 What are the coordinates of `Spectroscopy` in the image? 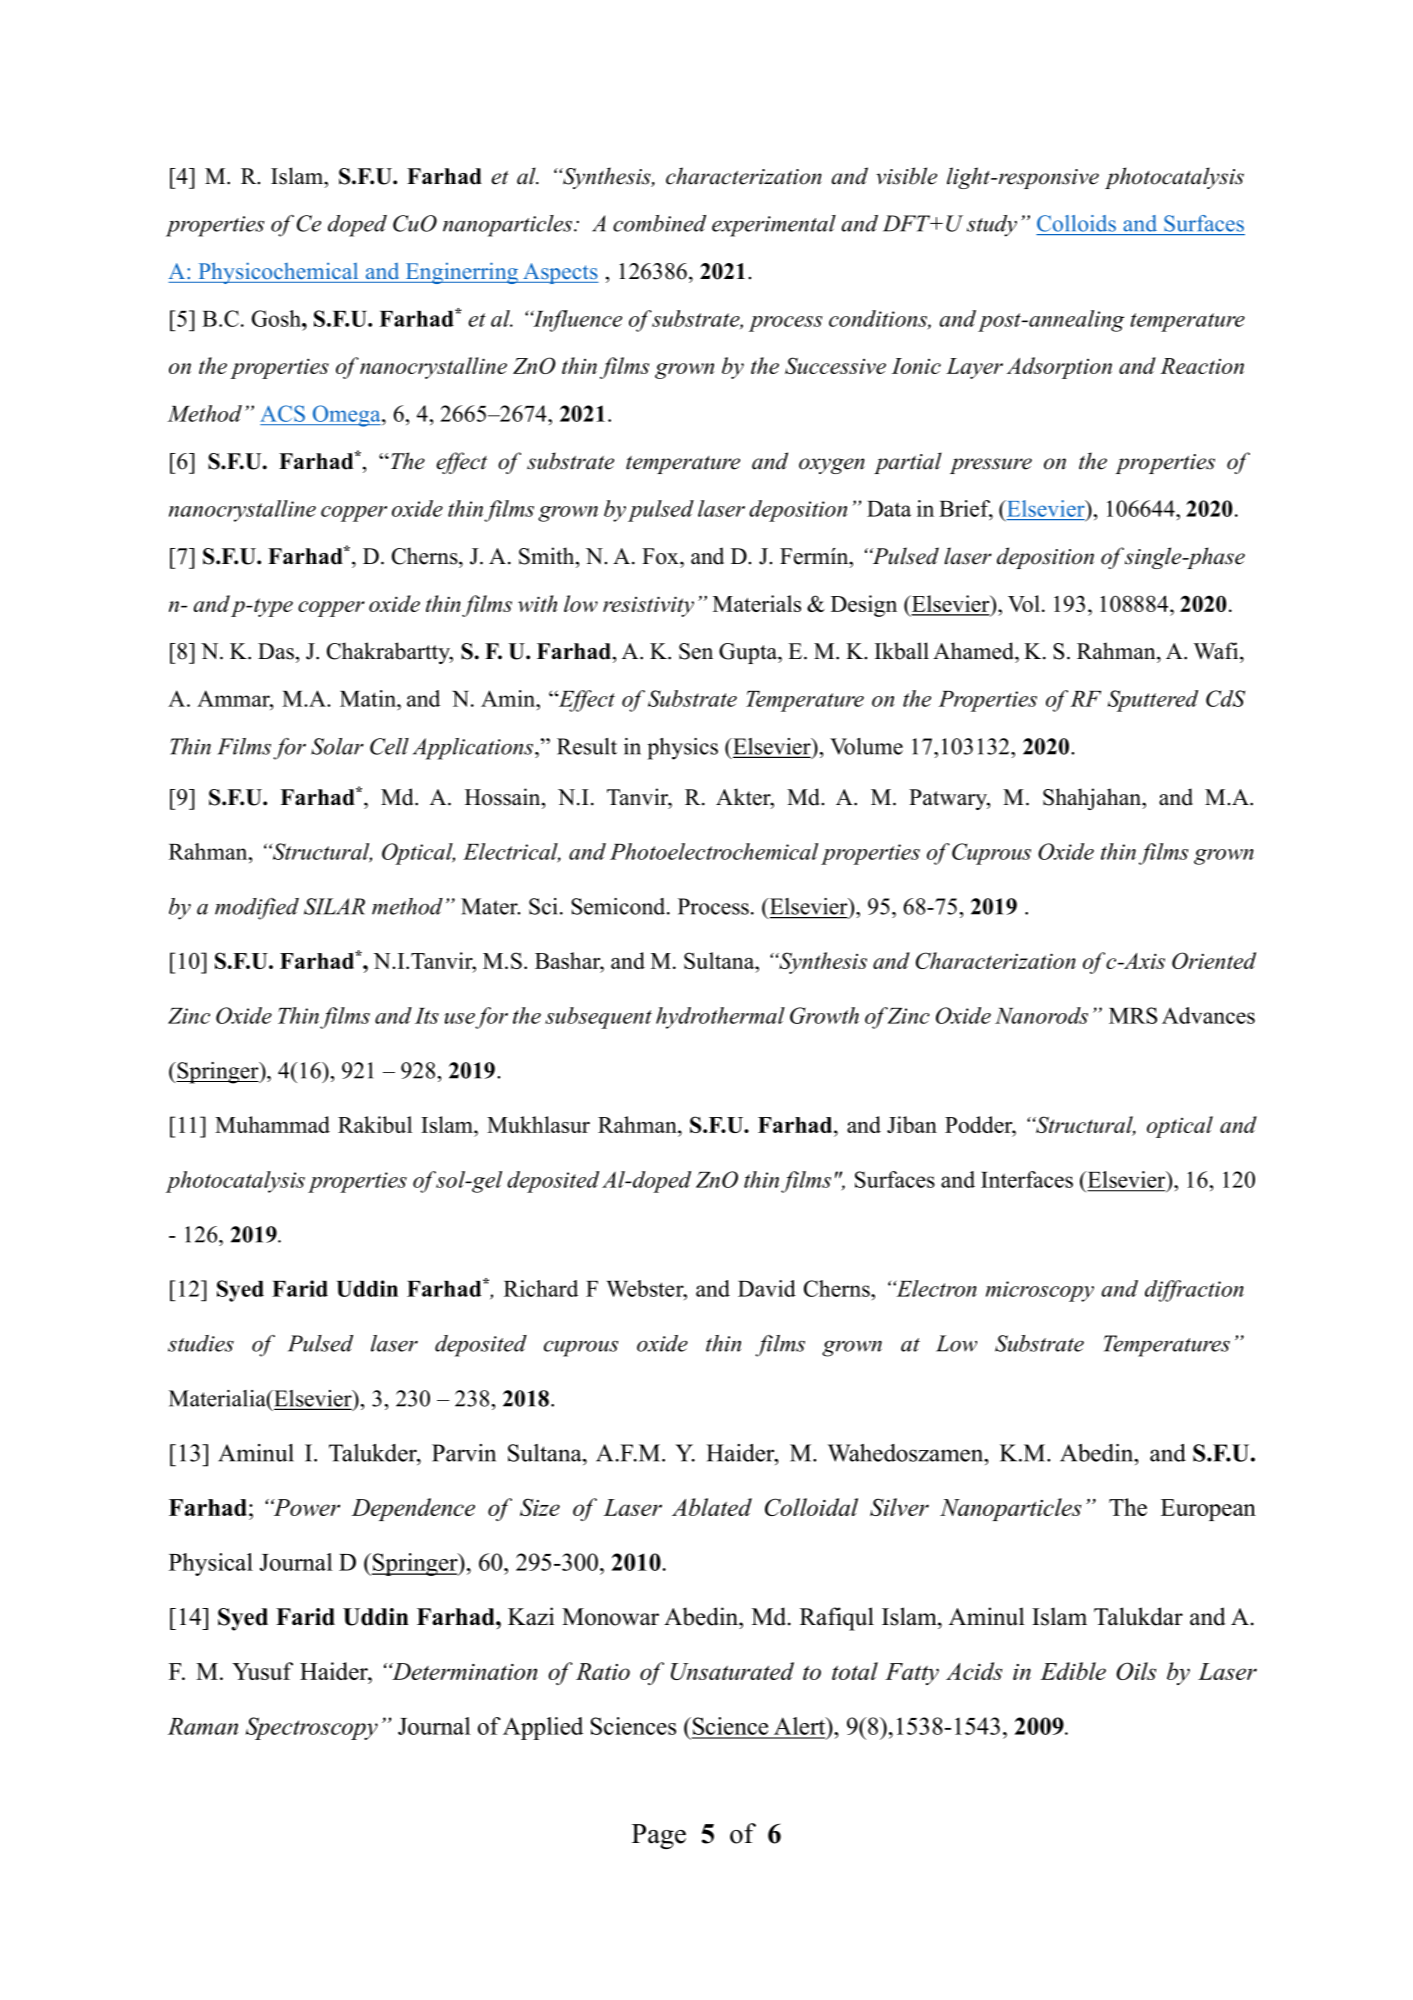 It's located at (311, 1728).
